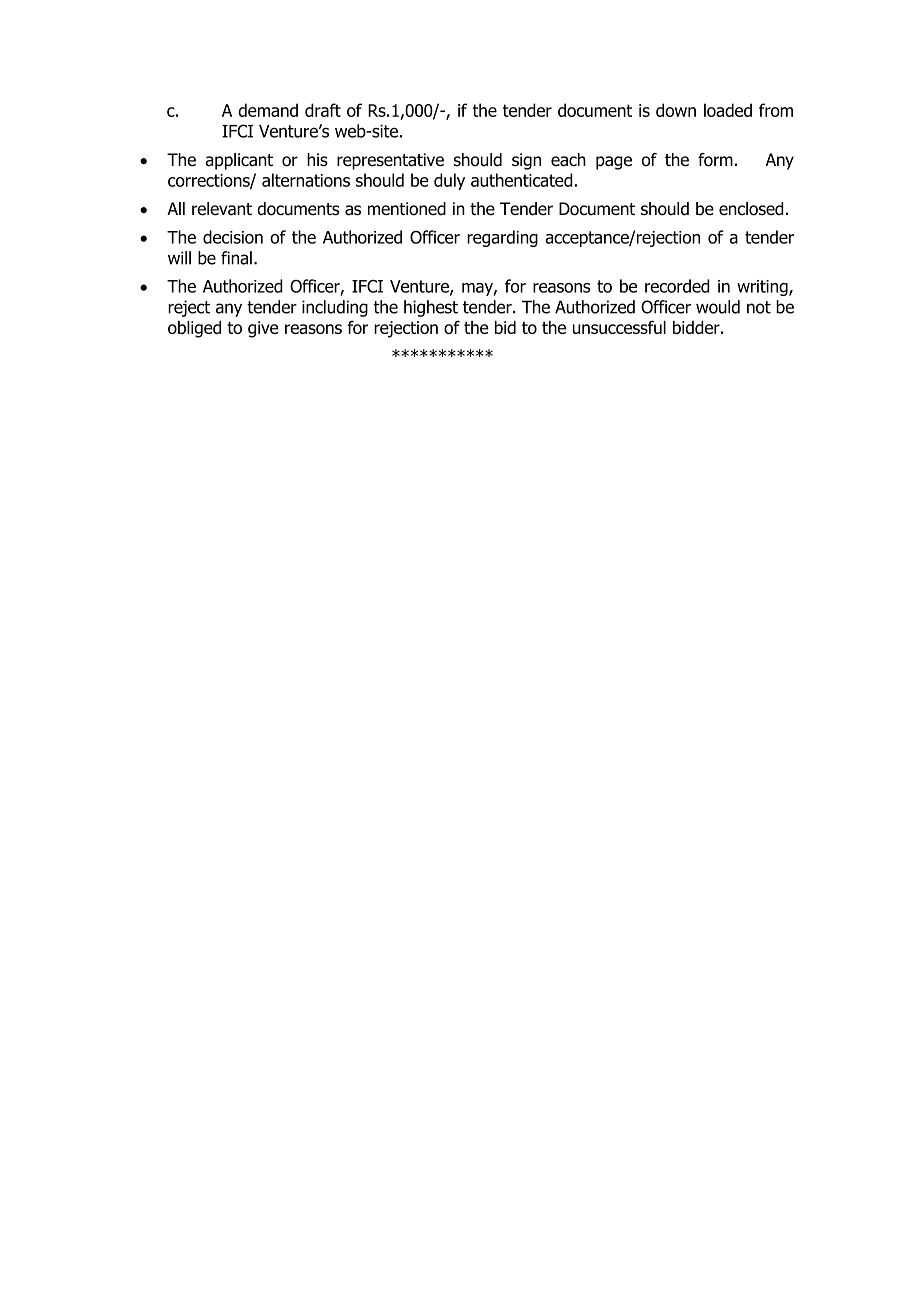 This screenshot has width=924, height=1308. What do you see at coordinates (323, 110) in the screenshot?
I see `draft` at bounding box center [323, 110].
